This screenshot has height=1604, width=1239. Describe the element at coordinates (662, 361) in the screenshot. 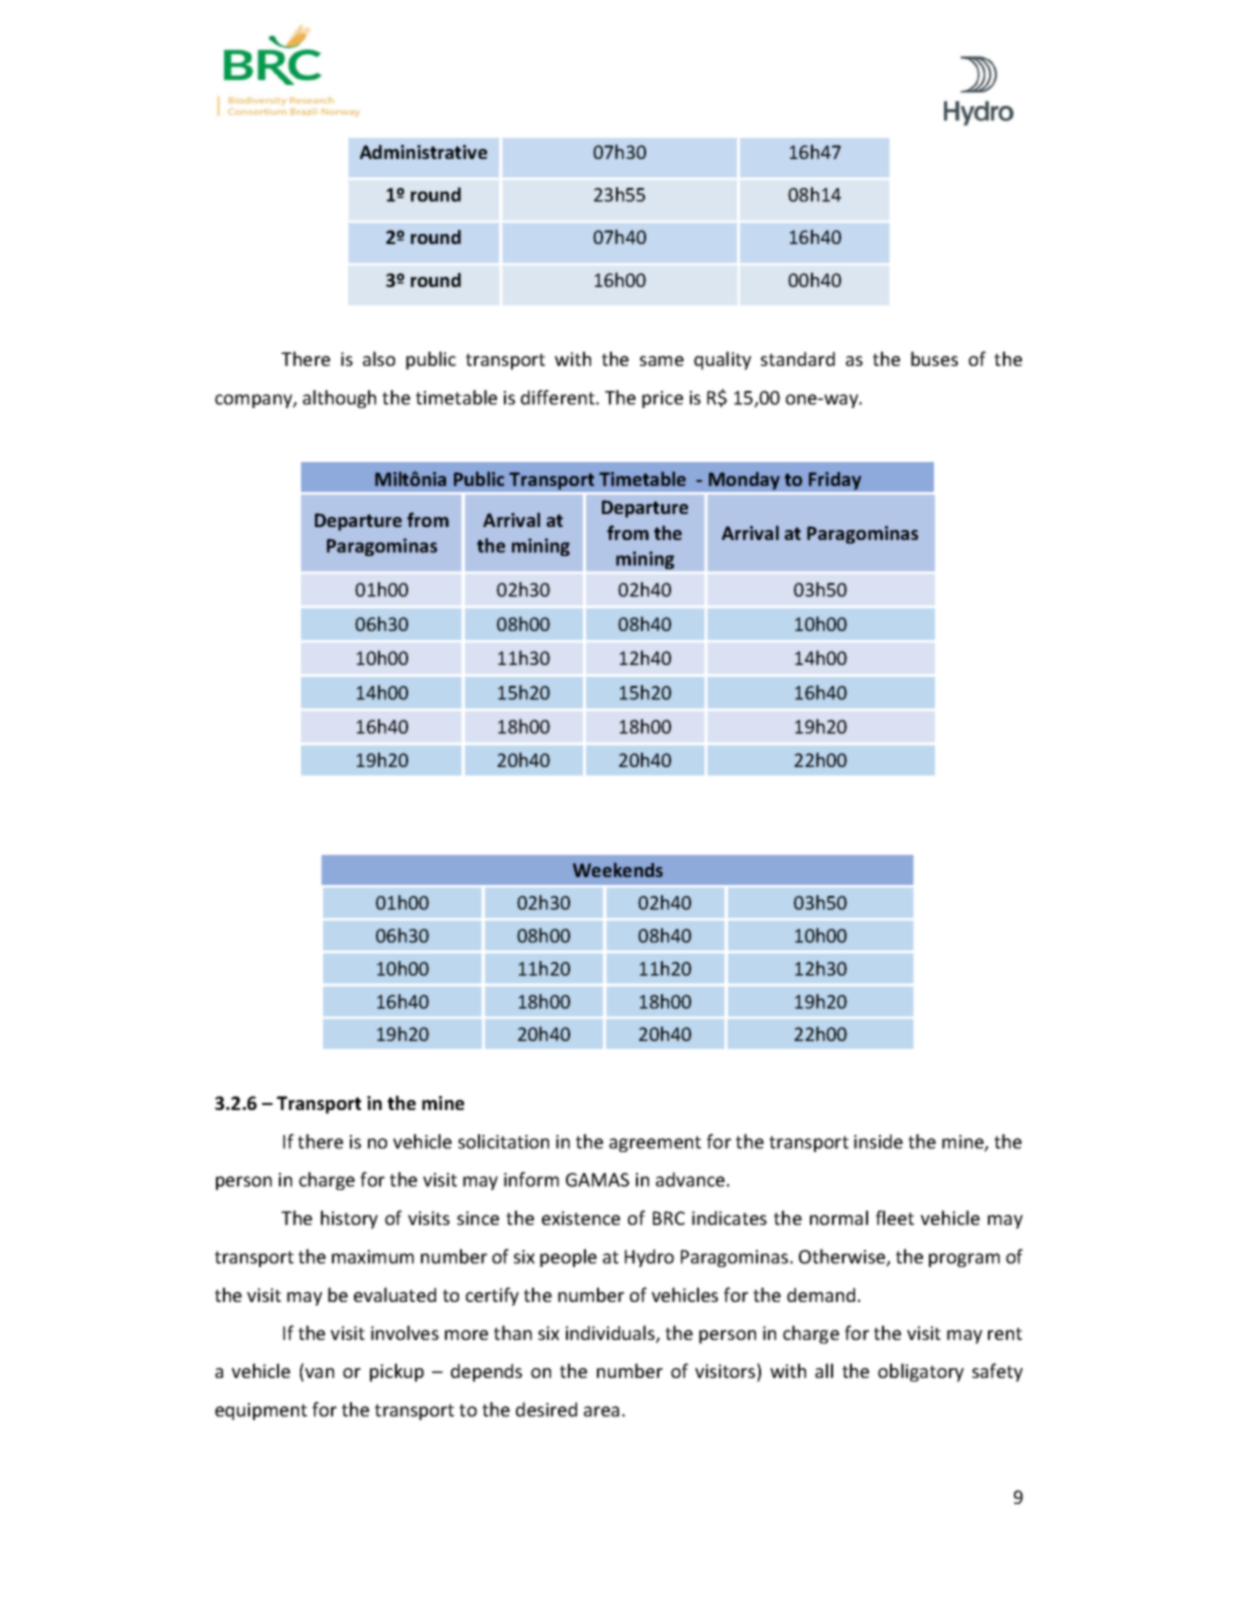

I see `same` at that location.
